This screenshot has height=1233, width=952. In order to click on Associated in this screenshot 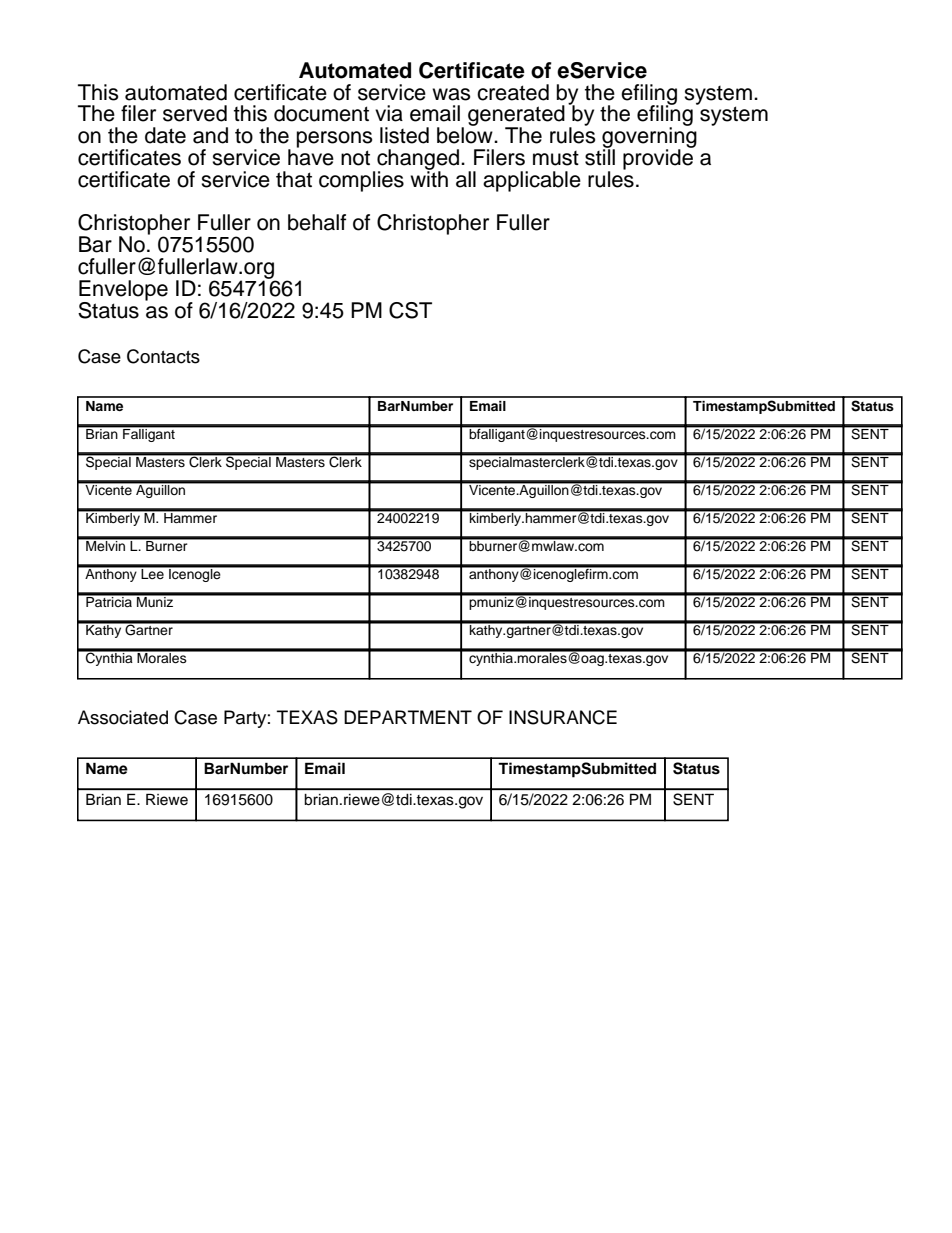, I will do `click(123, 717)`.
